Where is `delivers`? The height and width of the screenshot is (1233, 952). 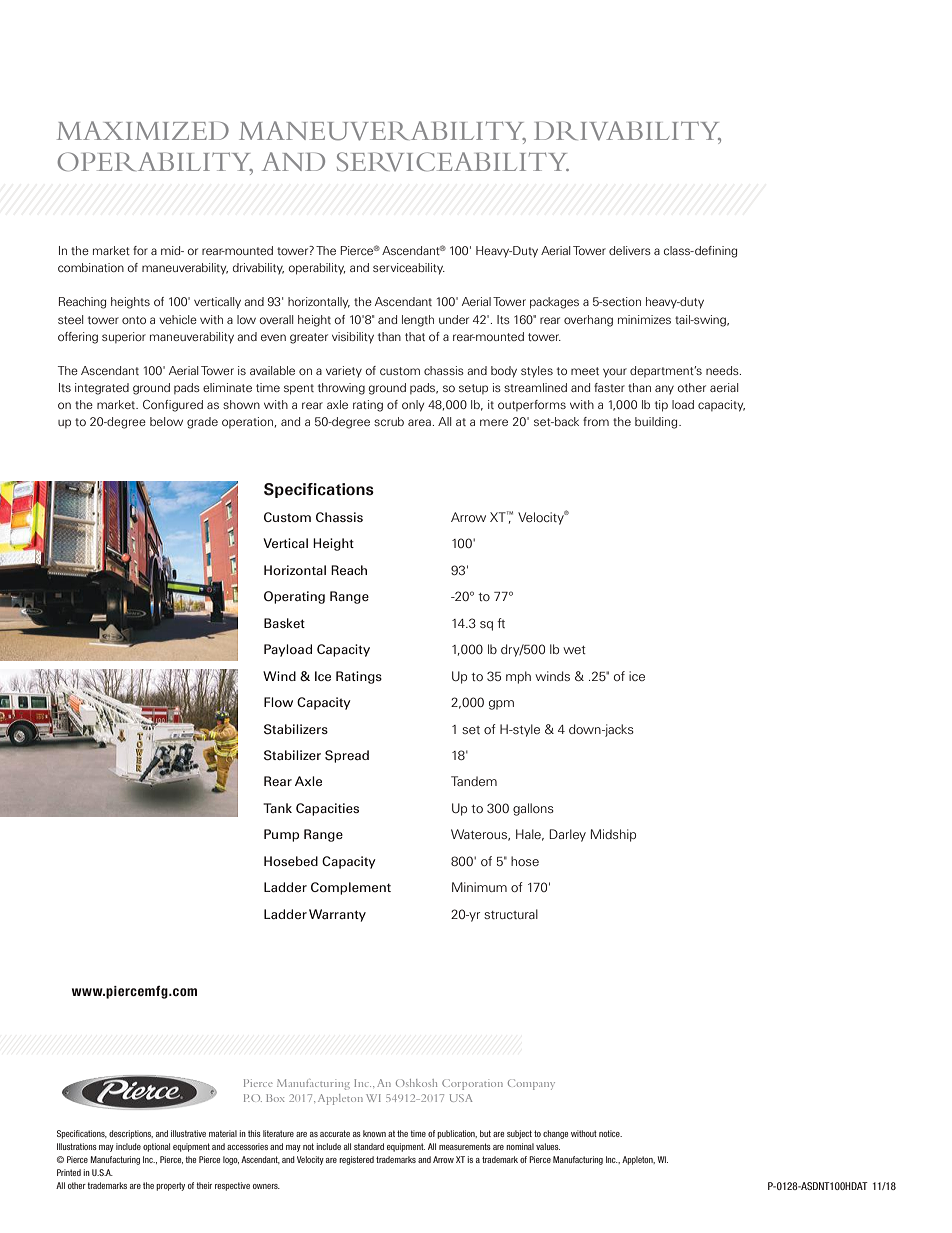
delivers is located at coordinates (630, 250).
